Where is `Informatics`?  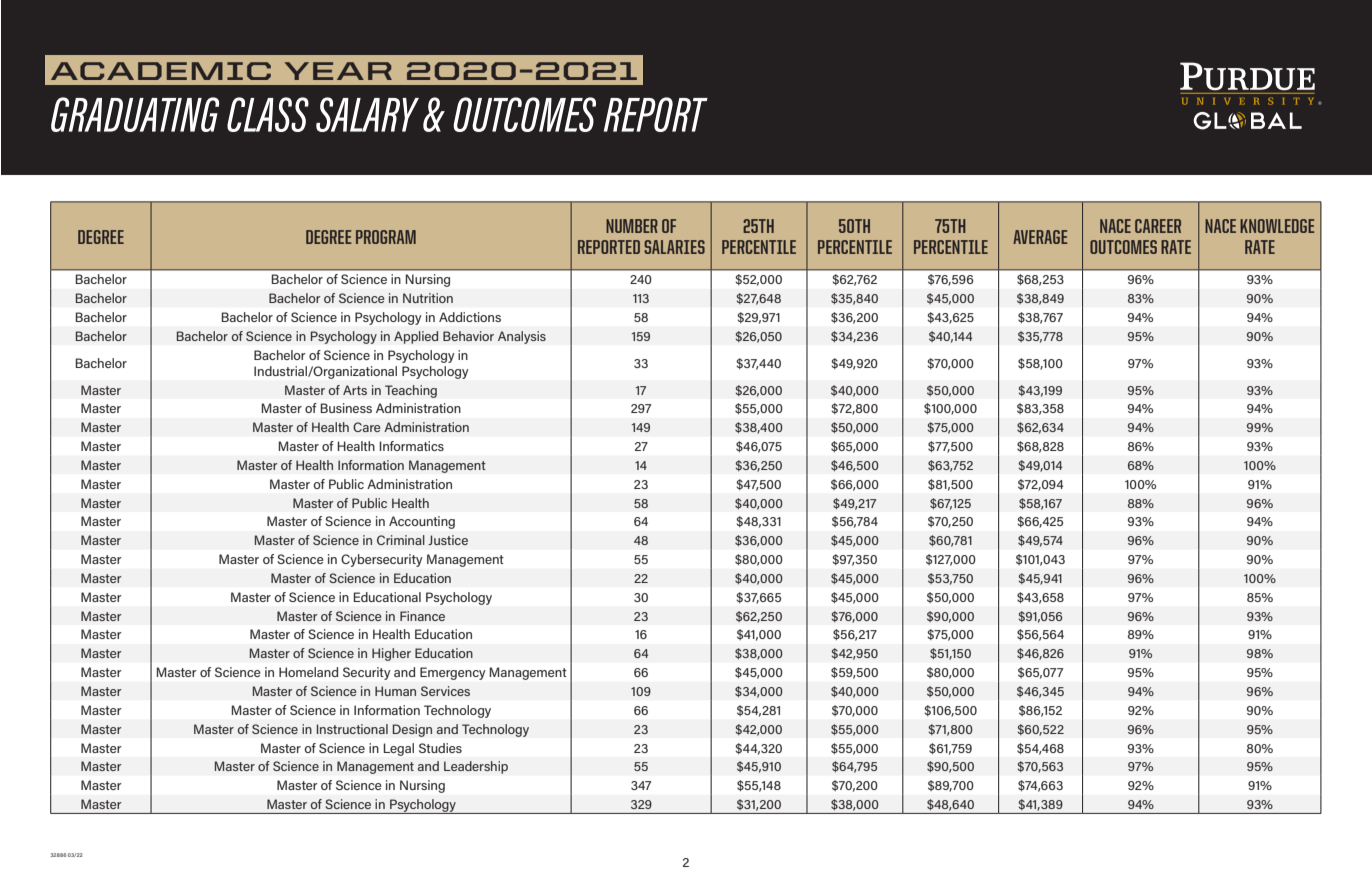
Informatics is located at coordinates (411, 446).
